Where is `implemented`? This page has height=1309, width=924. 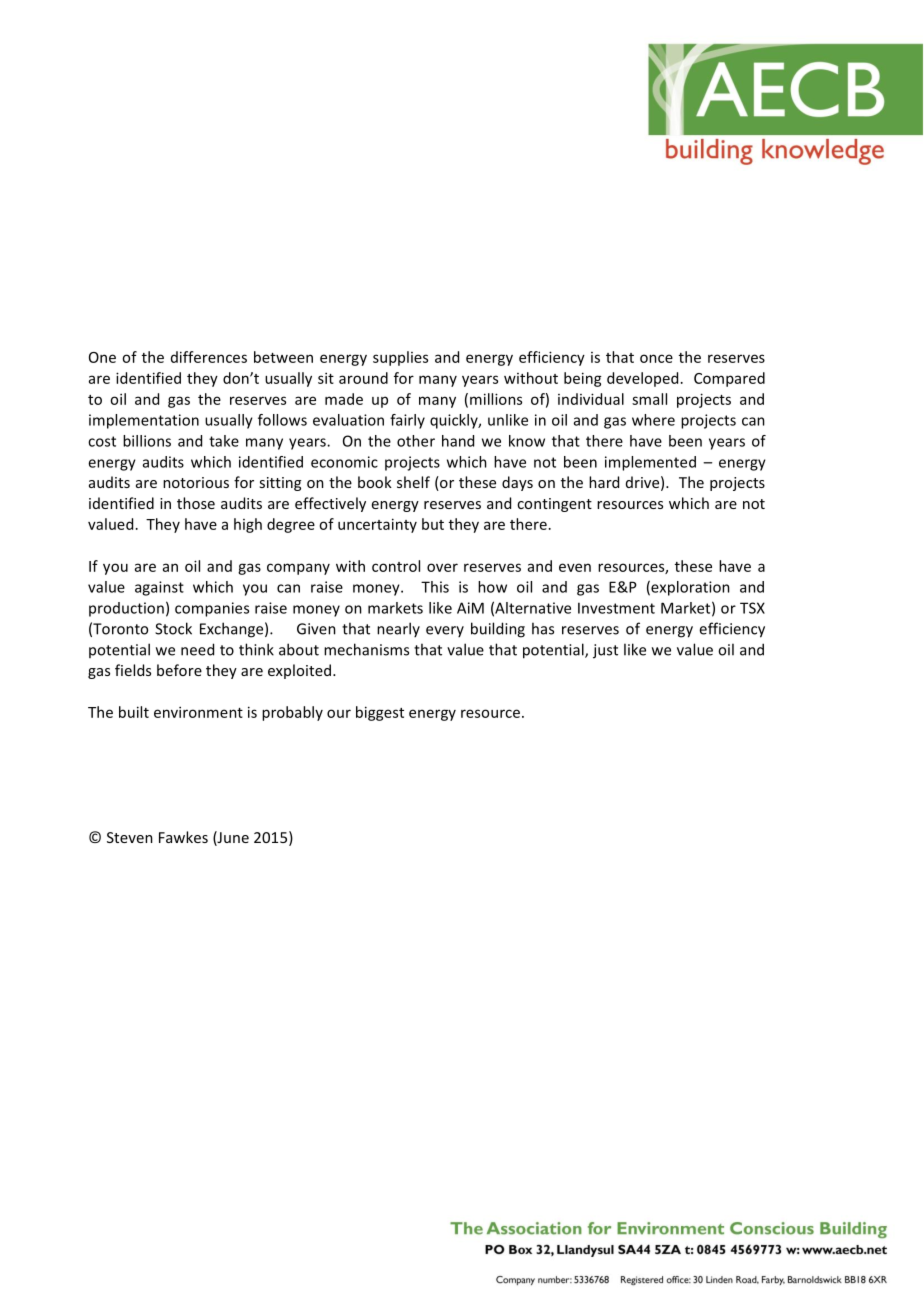 implemented is located at coordinates (650, 463).
